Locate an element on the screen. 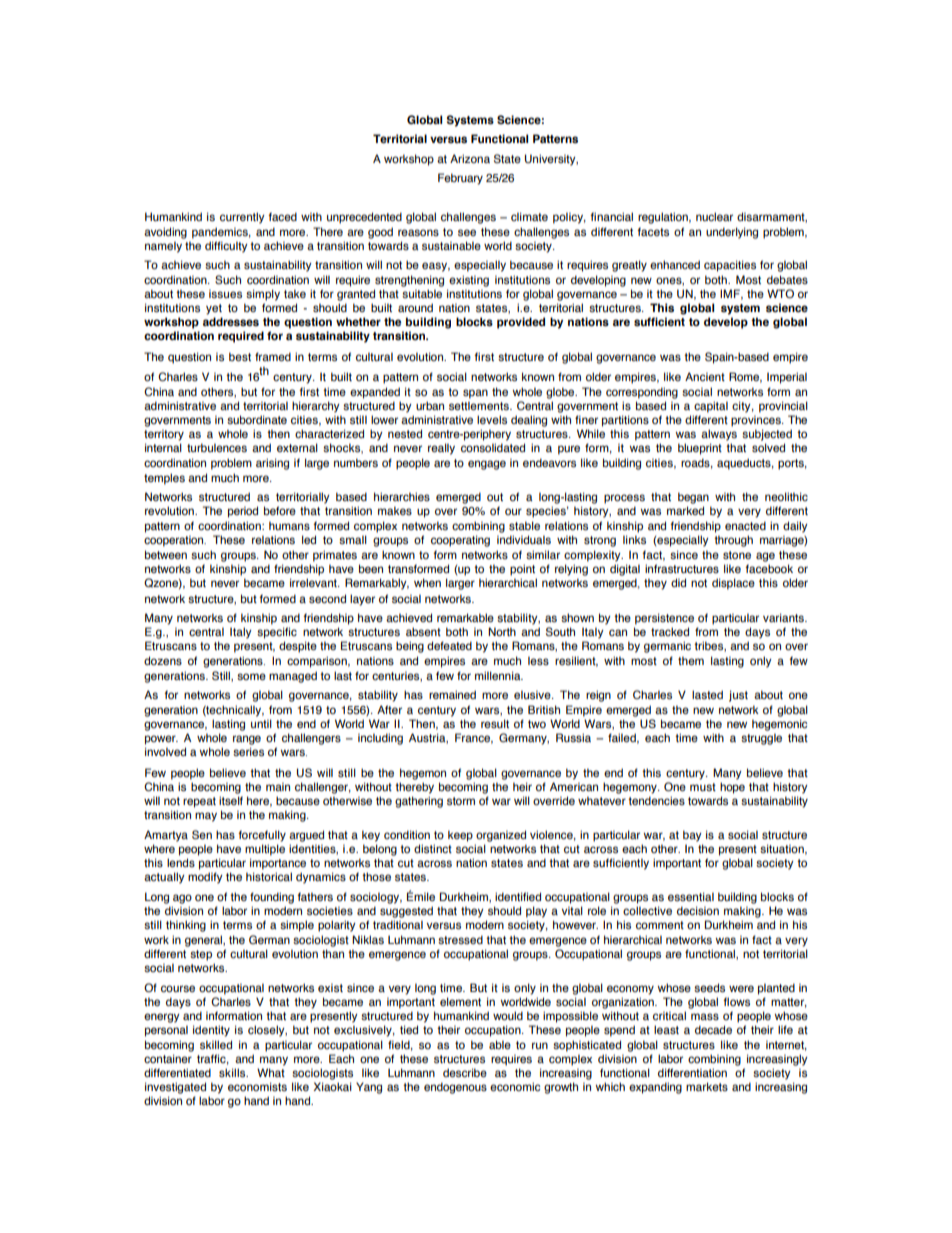  February is located at coordinates (460, 179).
